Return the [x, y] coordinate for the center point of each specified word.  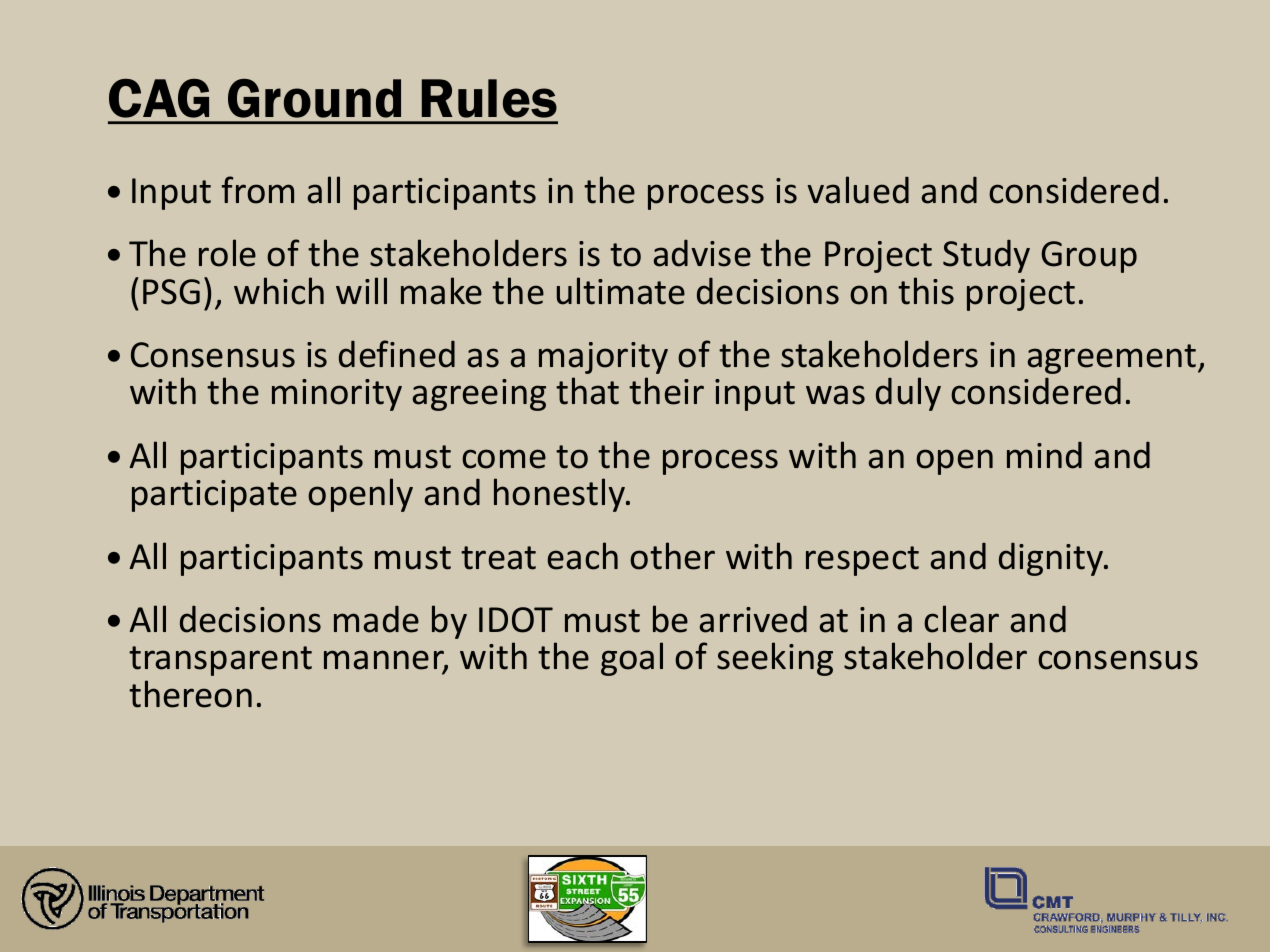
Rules [489, 98]
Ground [314, 98]
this [926, 291]
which [279, 291]
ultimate [621, 291]
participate [214, 496]
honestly [561, 495]
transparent [220, 661]
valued [858, 190]
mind [1044, 455]
